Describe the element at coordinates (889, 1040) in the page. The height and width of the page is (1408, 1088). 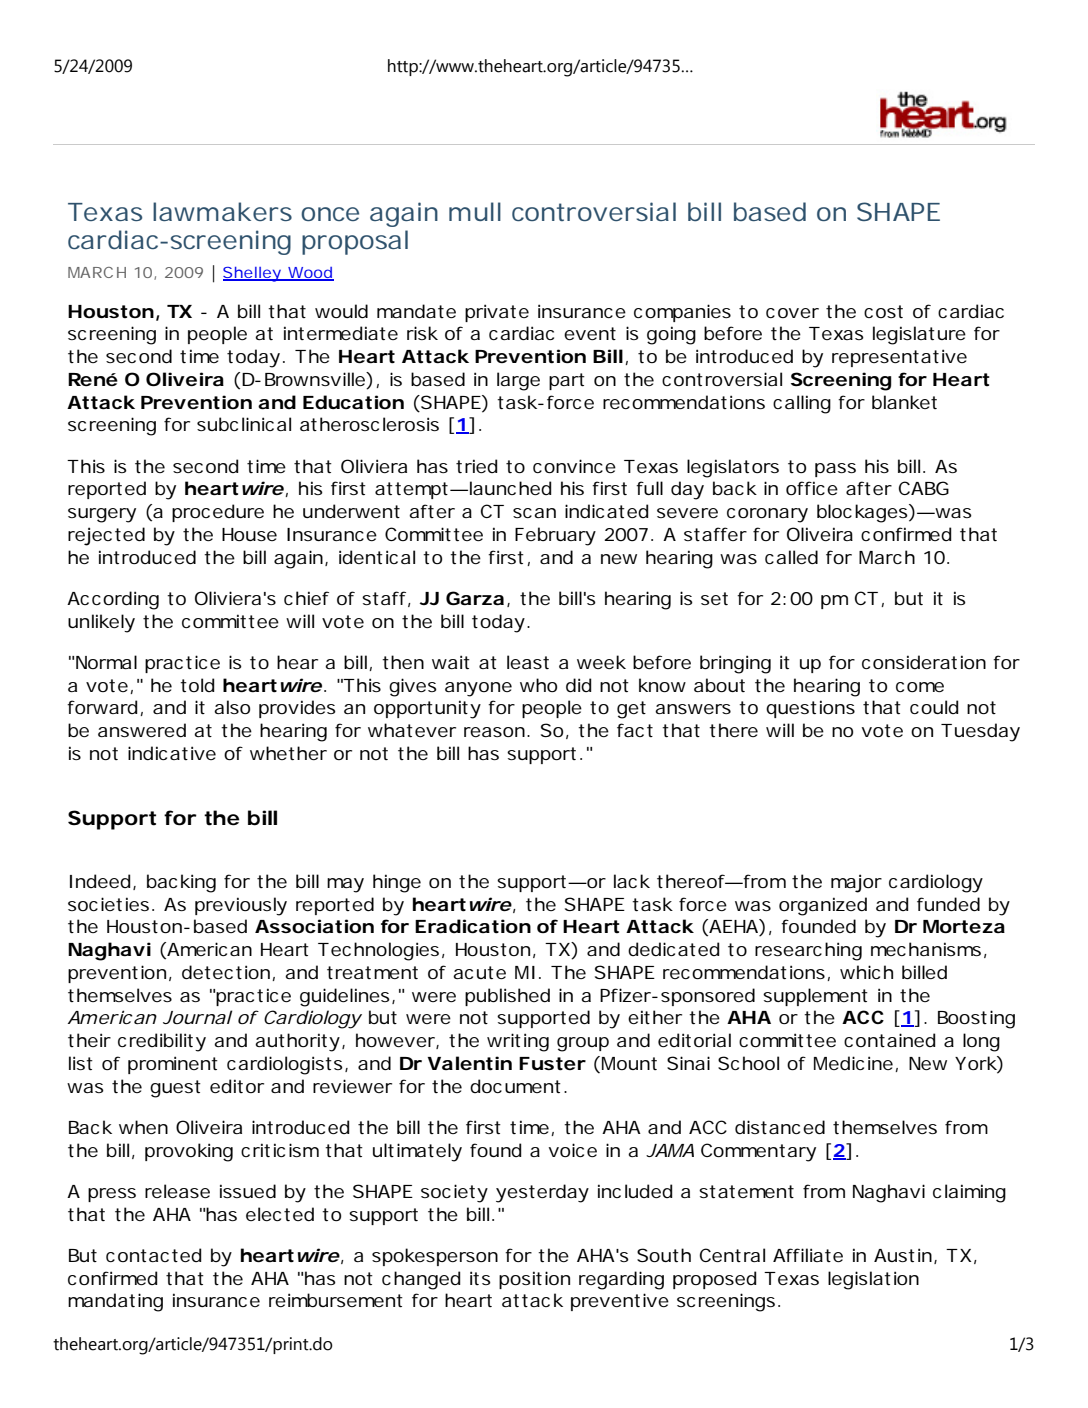
I see `contained` at that location.
